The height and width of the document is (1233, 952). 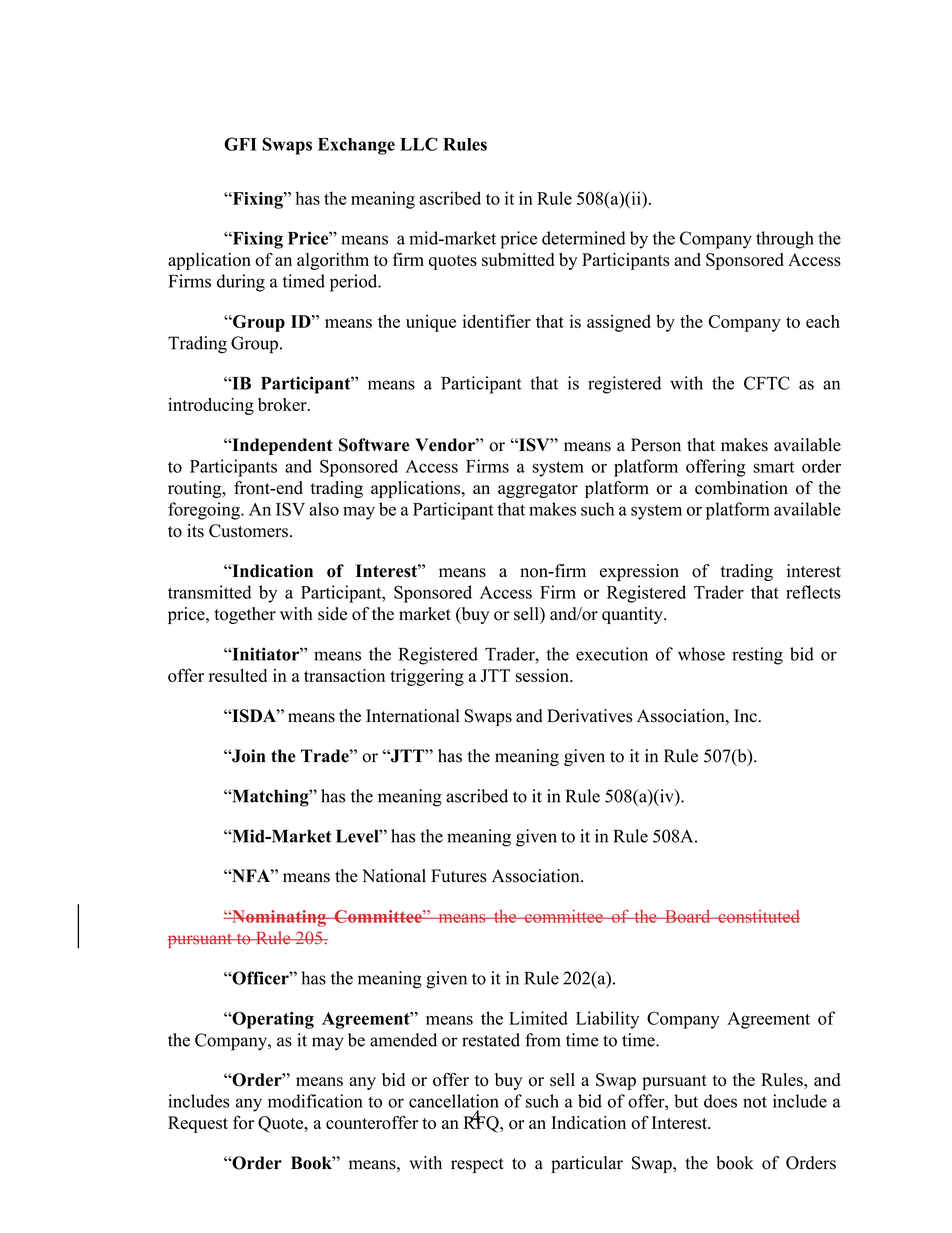 What do you see at coordinates (741, 488) in the document?
I see `combination` at bounding box center [741, 488].
